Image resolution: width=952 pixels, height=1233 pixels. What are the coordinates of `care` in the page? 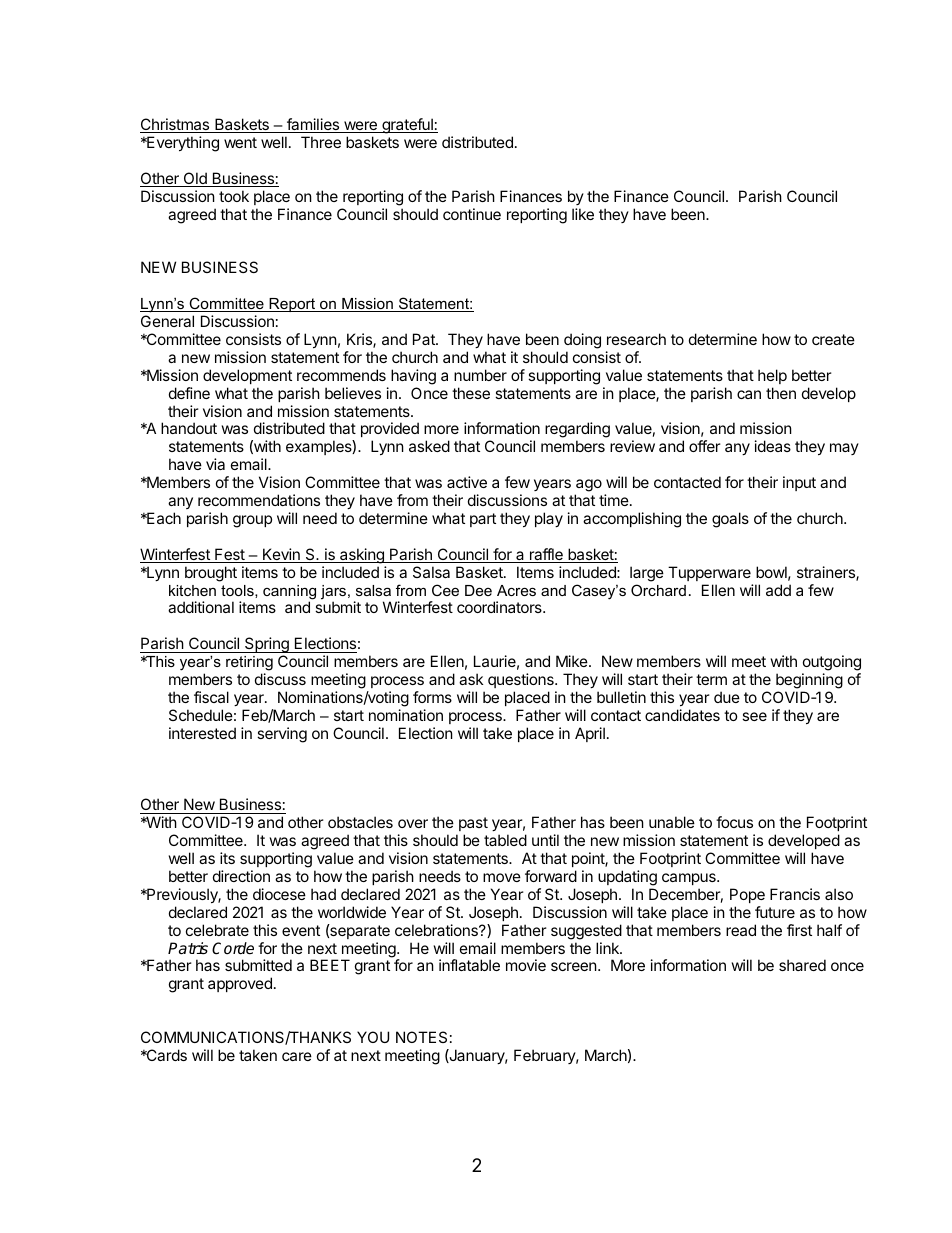 It's located at (297, 1056).
